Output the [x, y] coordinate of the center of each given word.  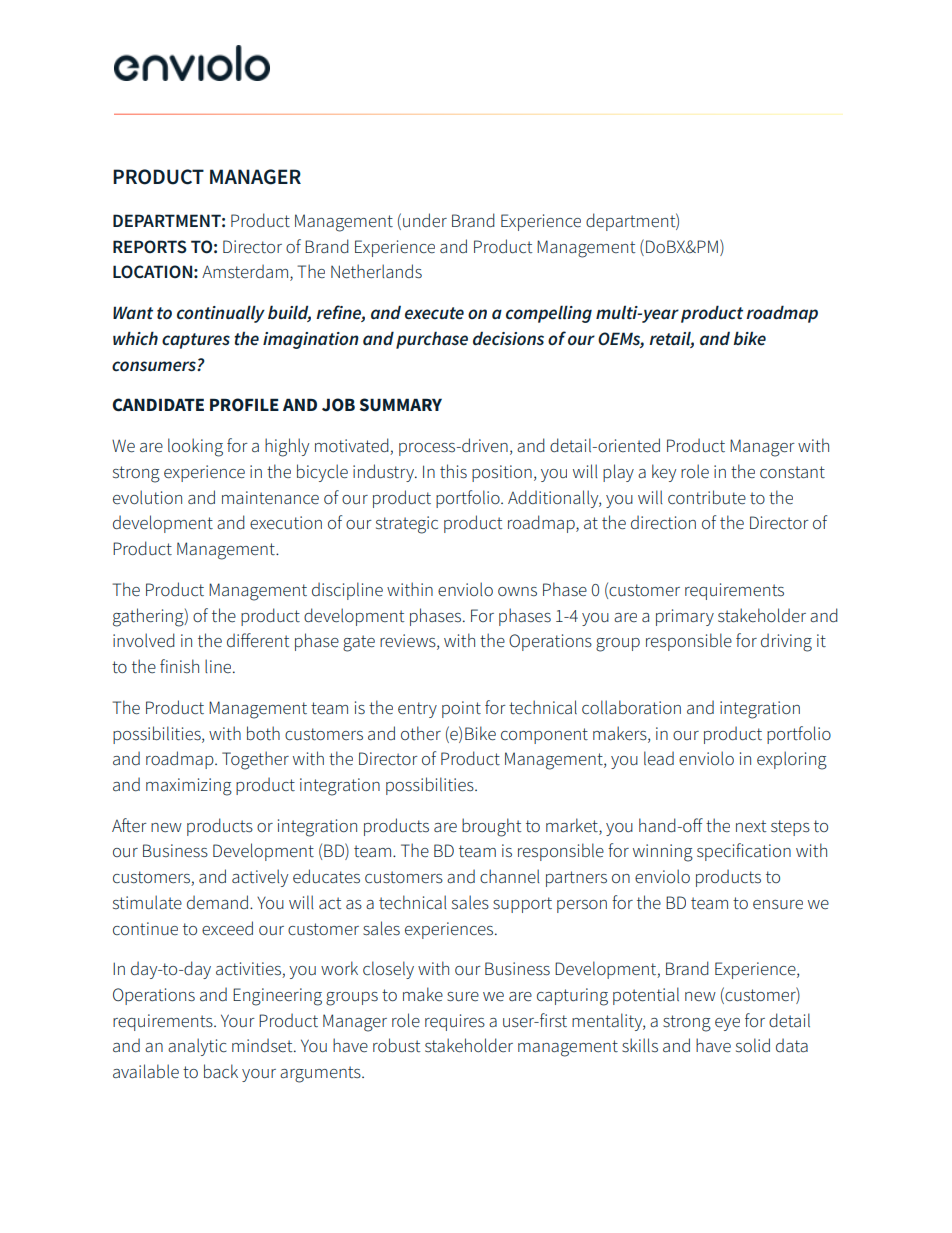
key [664, 473]
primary [685, 617]
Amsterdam [245, 271]
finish [179, 666]
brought [491, 827]
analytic [197, 1047]
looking [195, 447]
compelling [549, 314]
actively [260, 878]
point [461, 709]
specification [744, 852]
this [453, 471]
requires [455, 1022]
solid [753, 1045]
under [425, 220]
